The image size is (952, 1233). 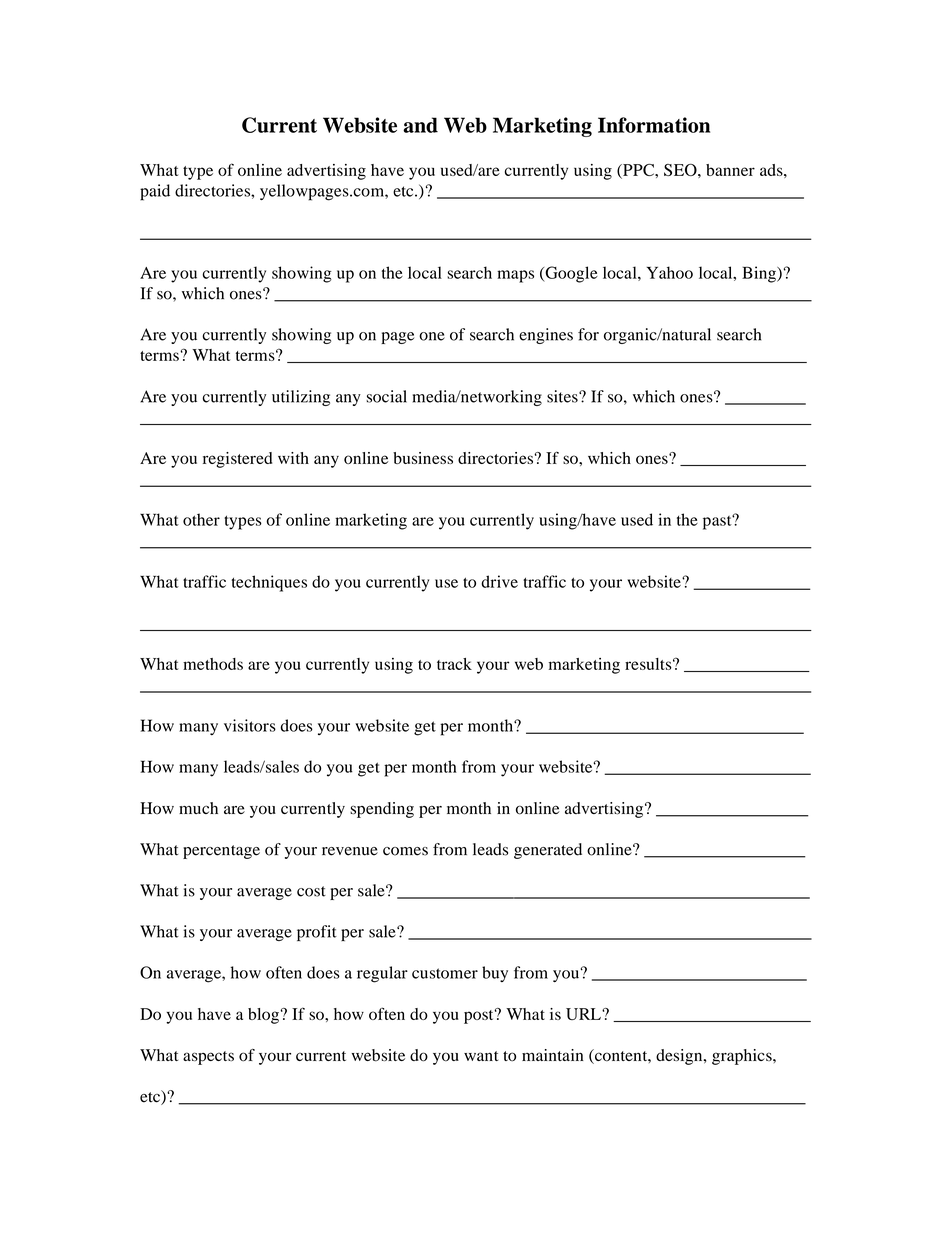 I want to click on sites, so click(x=563, y=396).
